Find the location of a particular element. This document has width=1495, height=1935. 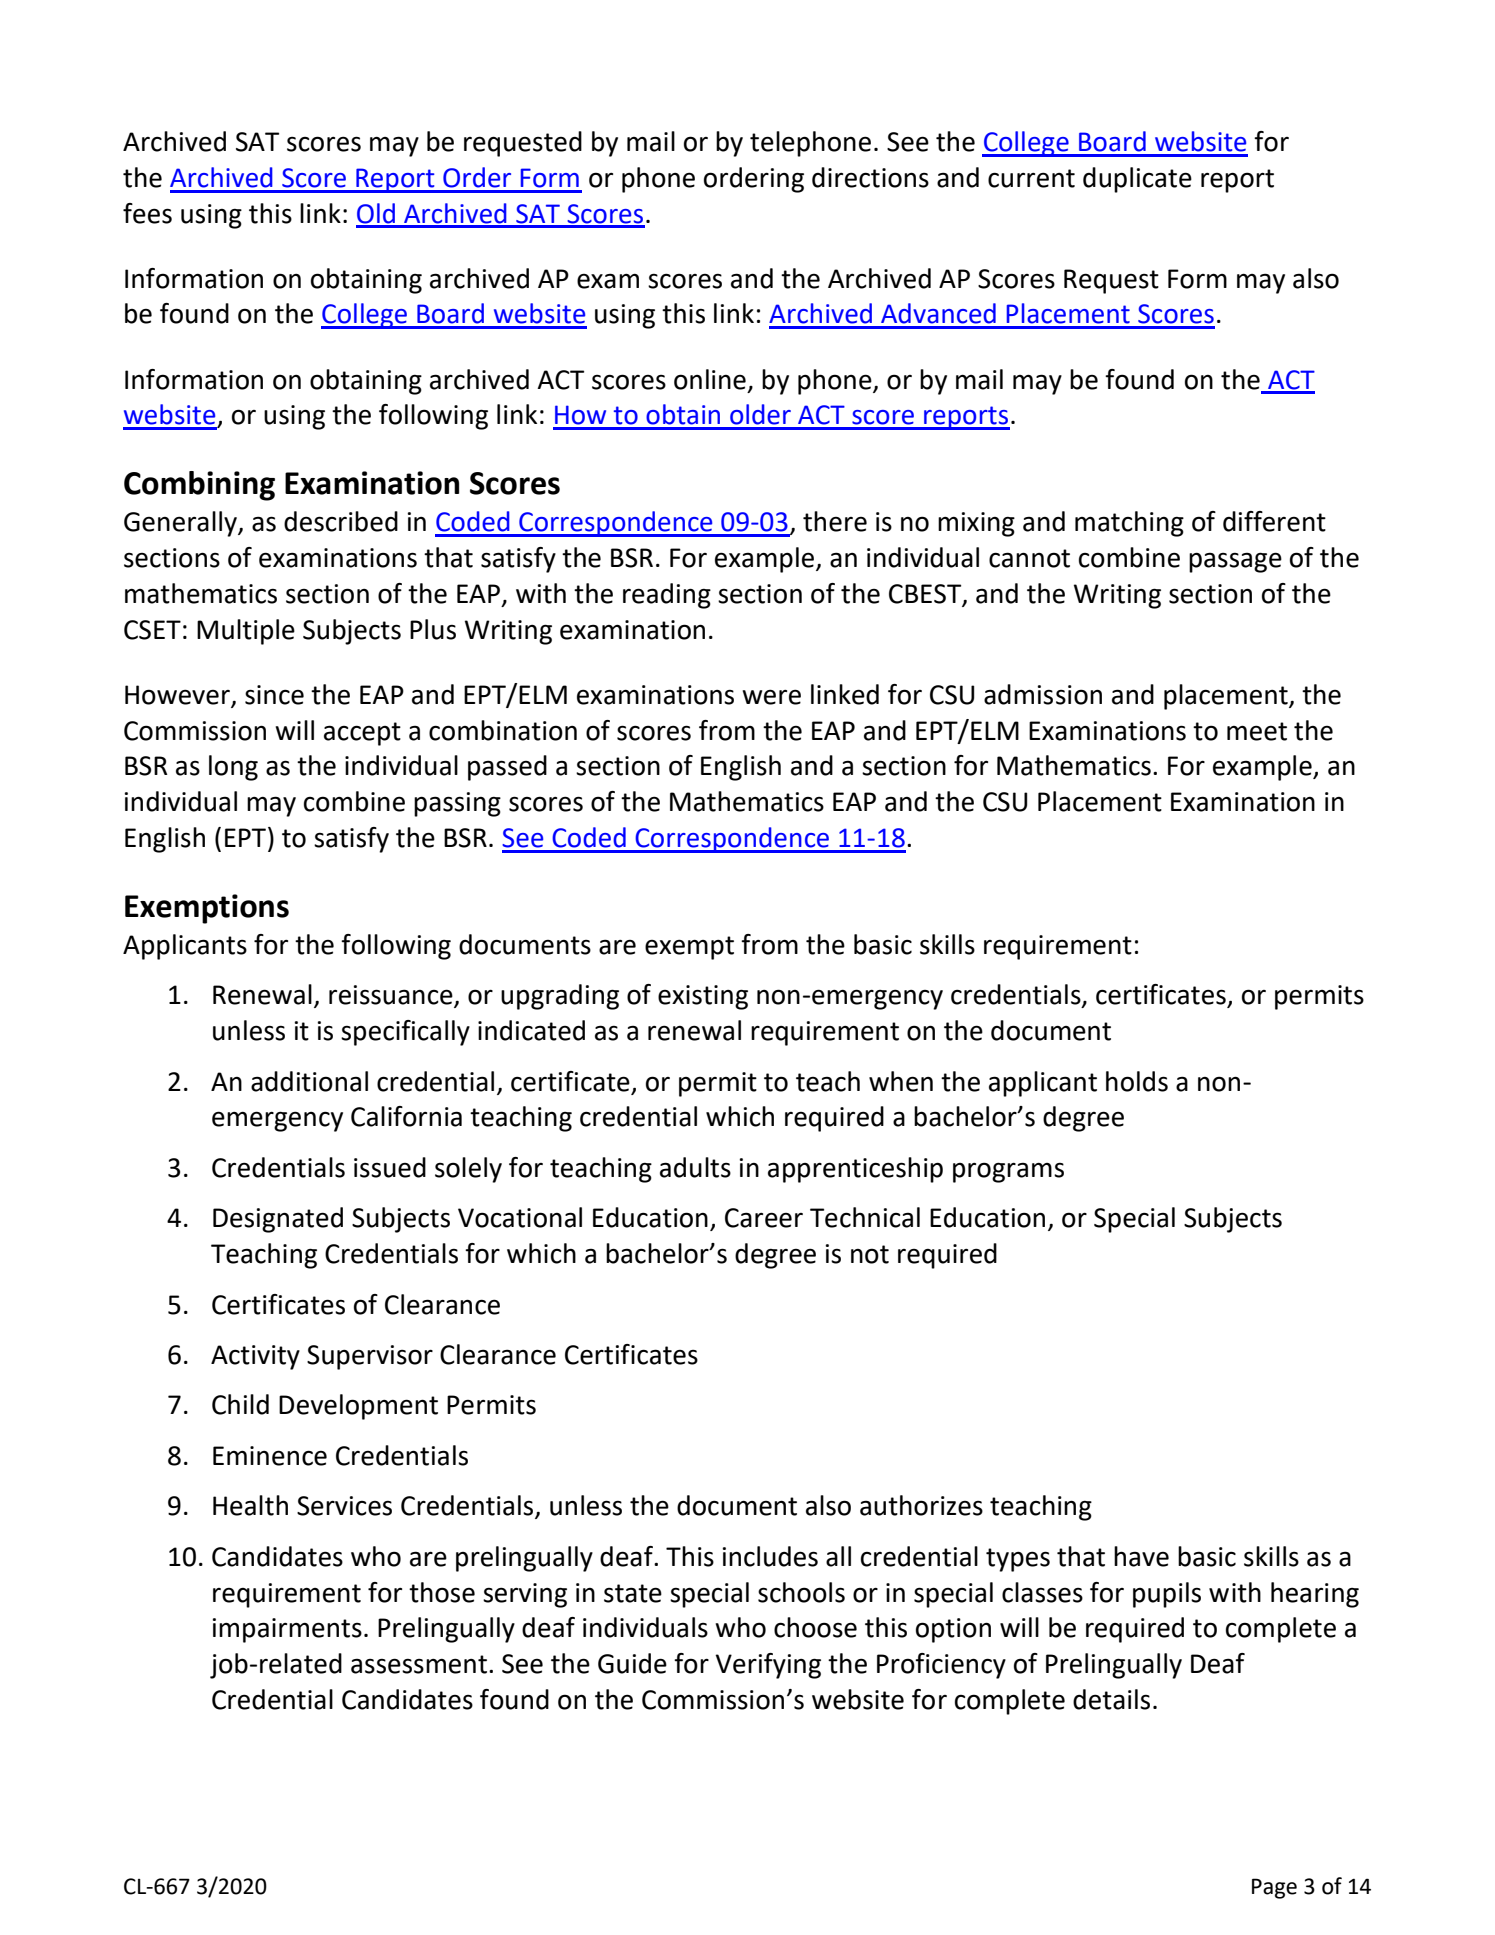

fees is located at coordinates (147, 213).
